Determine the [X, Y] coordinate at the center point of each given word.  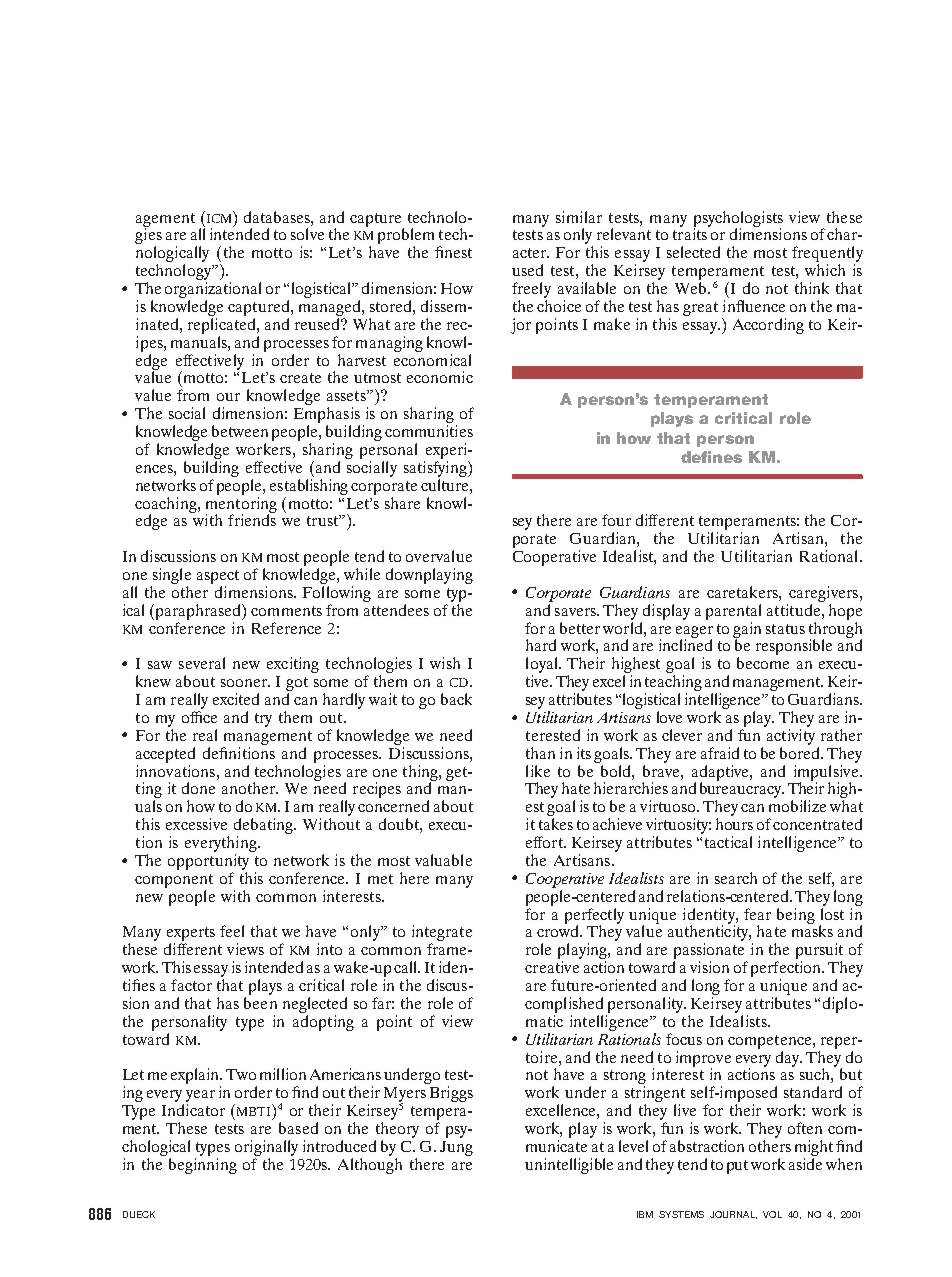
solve [307, 234]
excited [236, 699]
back [456, 699]
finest [453, 252]
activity [791, 737]
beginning [203, 1166]
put [737, 1167]
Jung [456, 1148]
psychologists [738, 220]
